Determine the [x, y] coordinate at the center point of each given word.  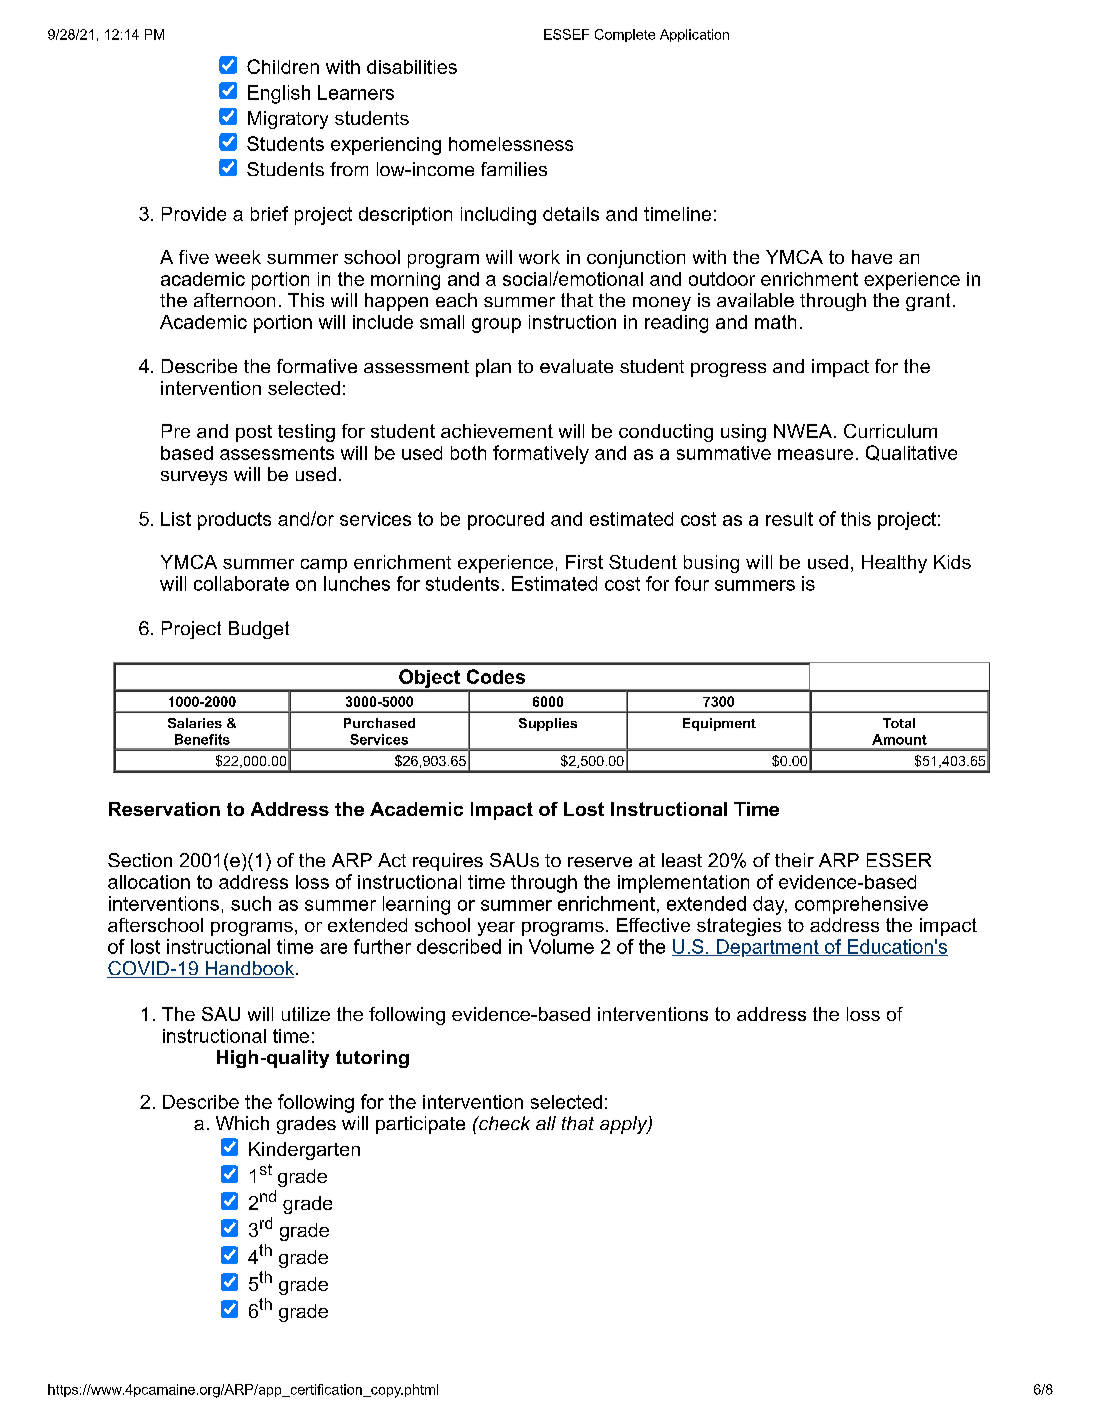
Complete [625, 35]
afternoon [234, 300]
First [584, 562]
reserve [600, 862]
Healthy [894, 564]
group [496, 325]
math [775, 322]
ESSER [899, 860]
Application [694, 35]
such [251, 903]
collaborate [241, 583]
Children [283, 66]
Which [242, 1123]
